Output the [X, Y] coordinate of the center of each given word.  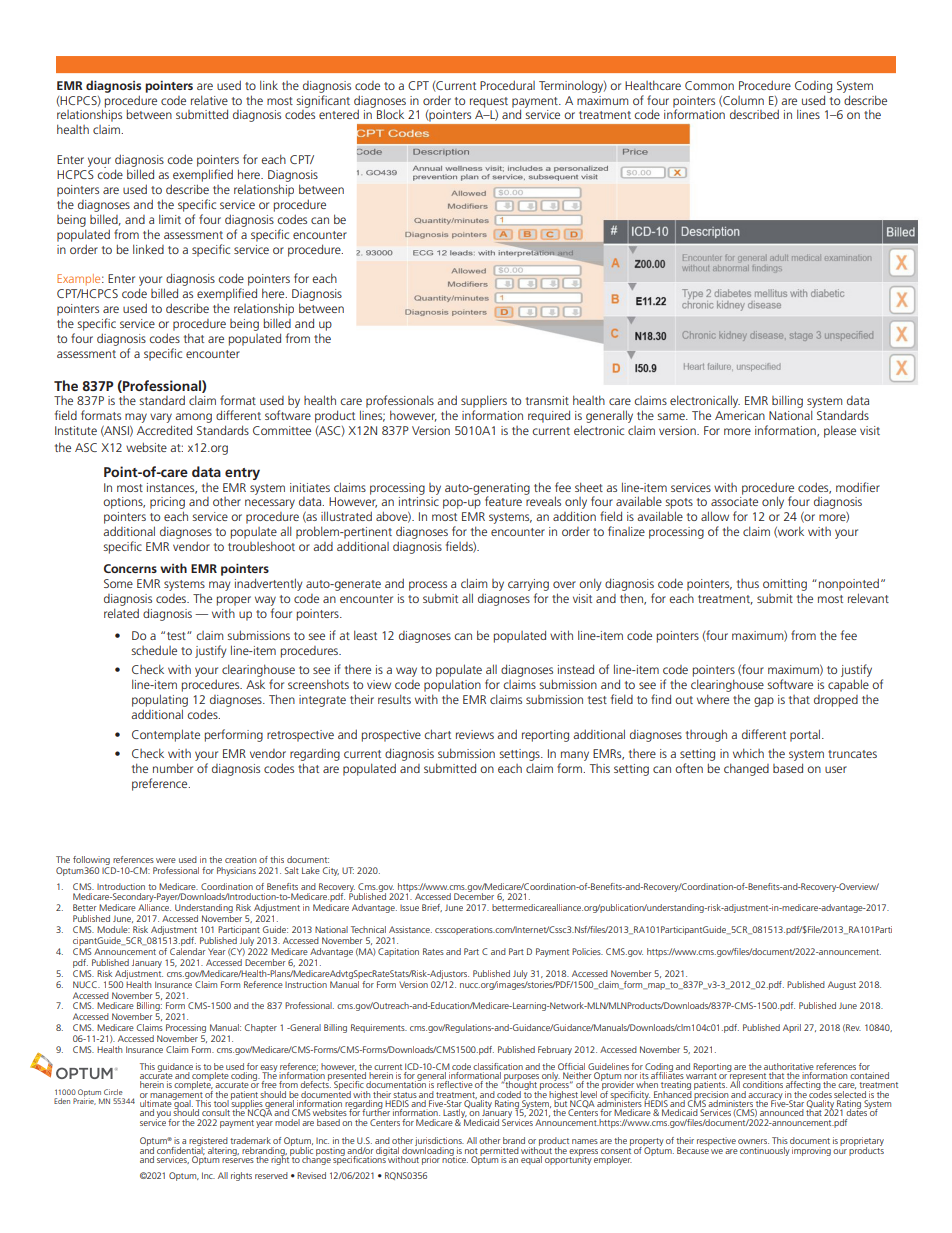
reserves [238, 1160]
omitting [785, 585]
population [452, 685]
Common [709, 85]
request [489, 102]
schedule [154, 650]
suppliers [484, 403]
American [740, 415]
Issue [409, 908]
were [166, 860]
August [842, 985]
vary [161, 419]
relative [209, 100]
